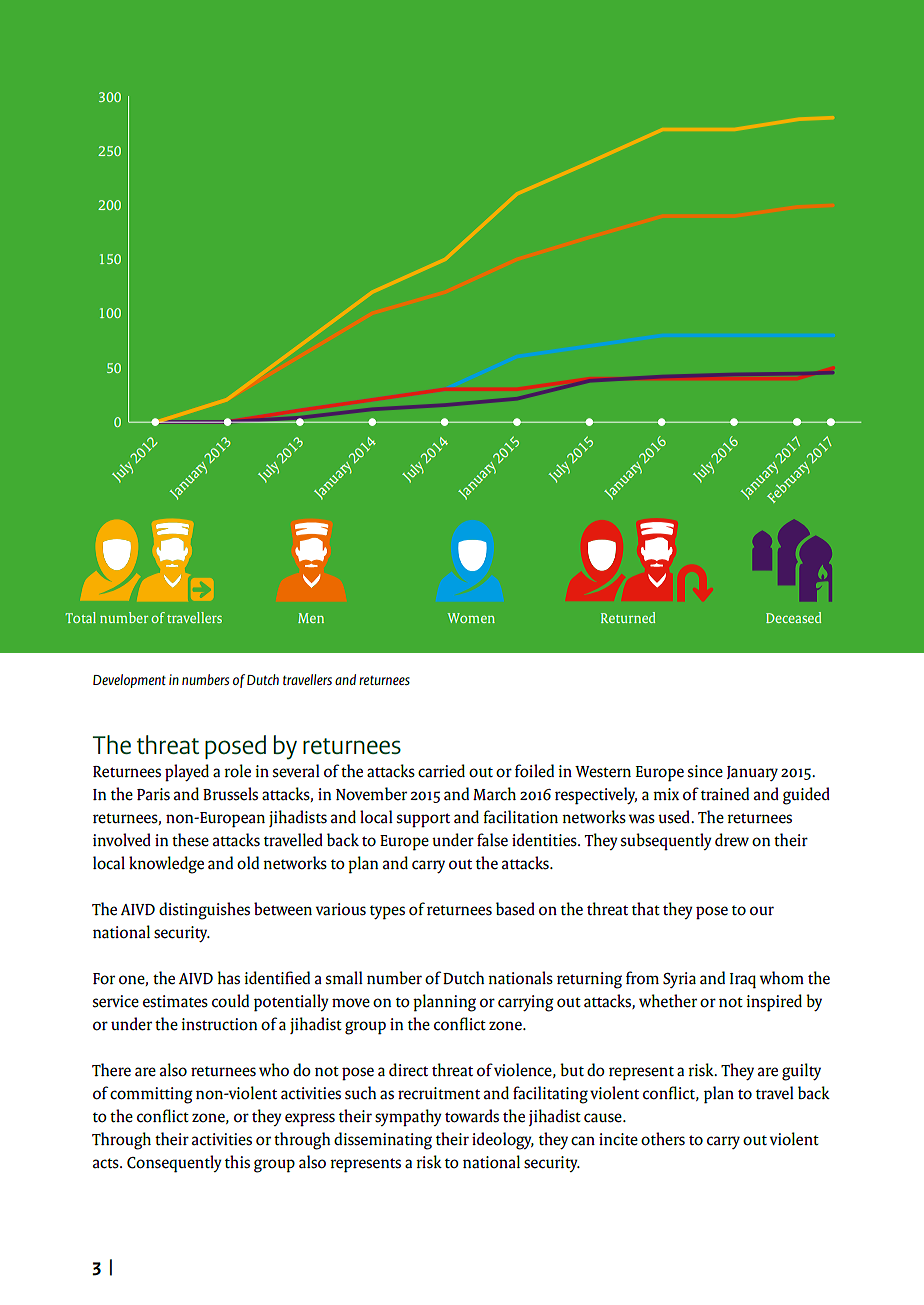 The height and width of the screenshot is (1305, 924). I want to click on Consequently, so click(174, 1164).
